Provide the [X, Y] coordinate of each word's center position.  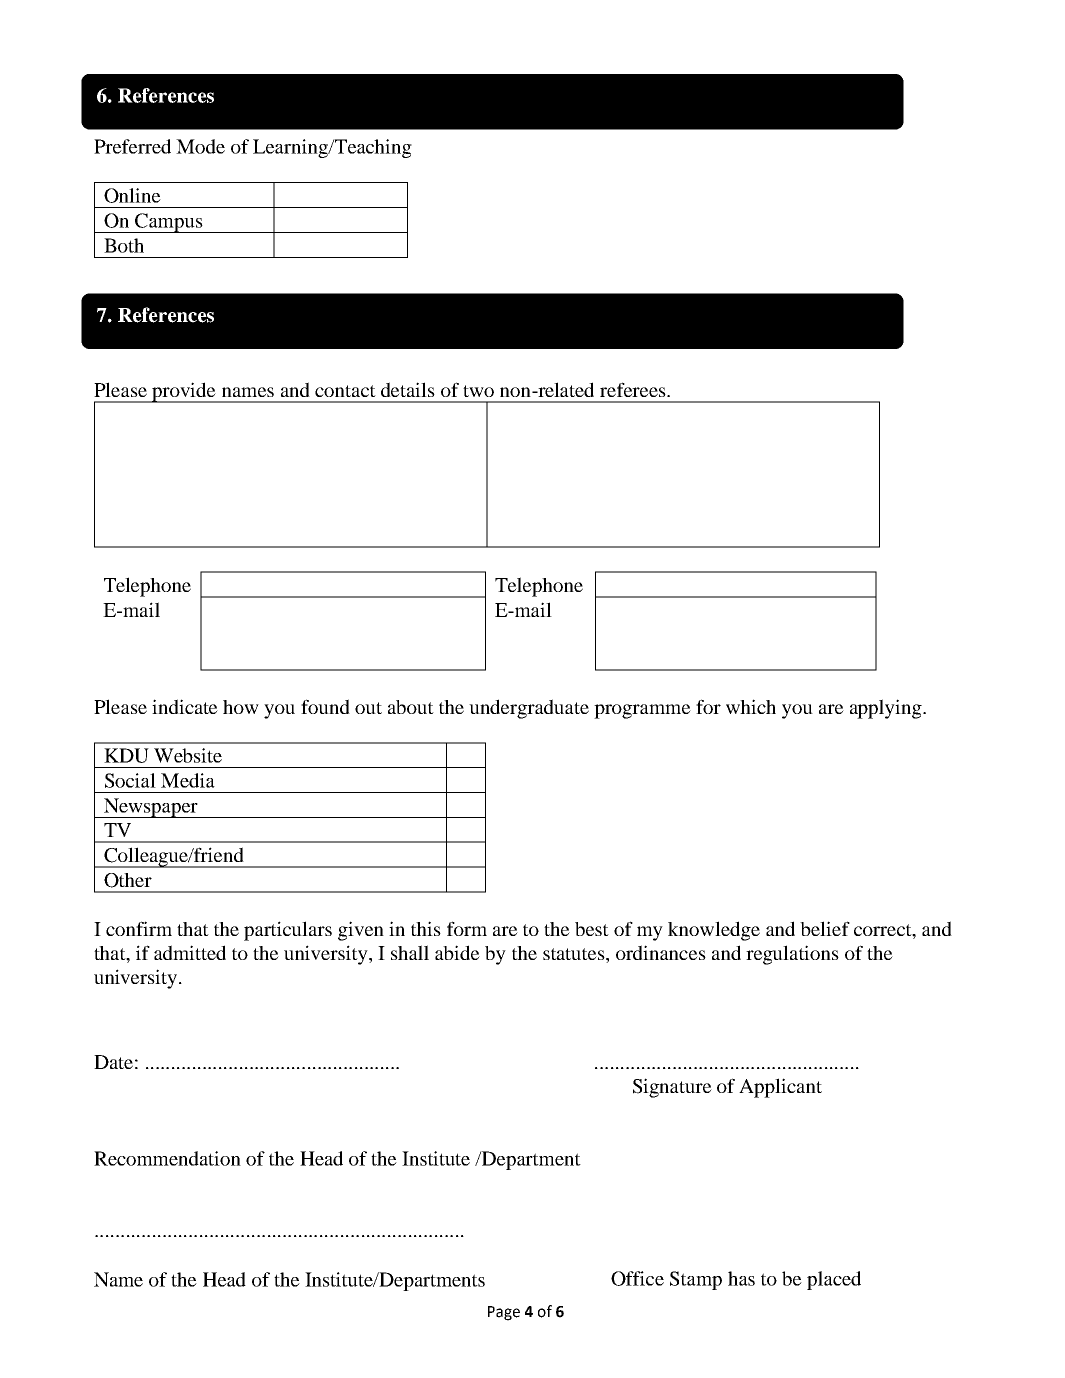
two [478, 391]
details [408, 389]
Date [113, 1062]
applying [887, 709]
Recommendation [167, 1158]
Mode [200, 146]
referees [634, 389]
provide [184, 392]
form [467, 928]
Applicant [780, 1088]
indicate [185, 706]
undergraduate [529, 709]
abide [457, 952]
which [751, 706]
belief [825, 928]
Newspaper [151, 808]
